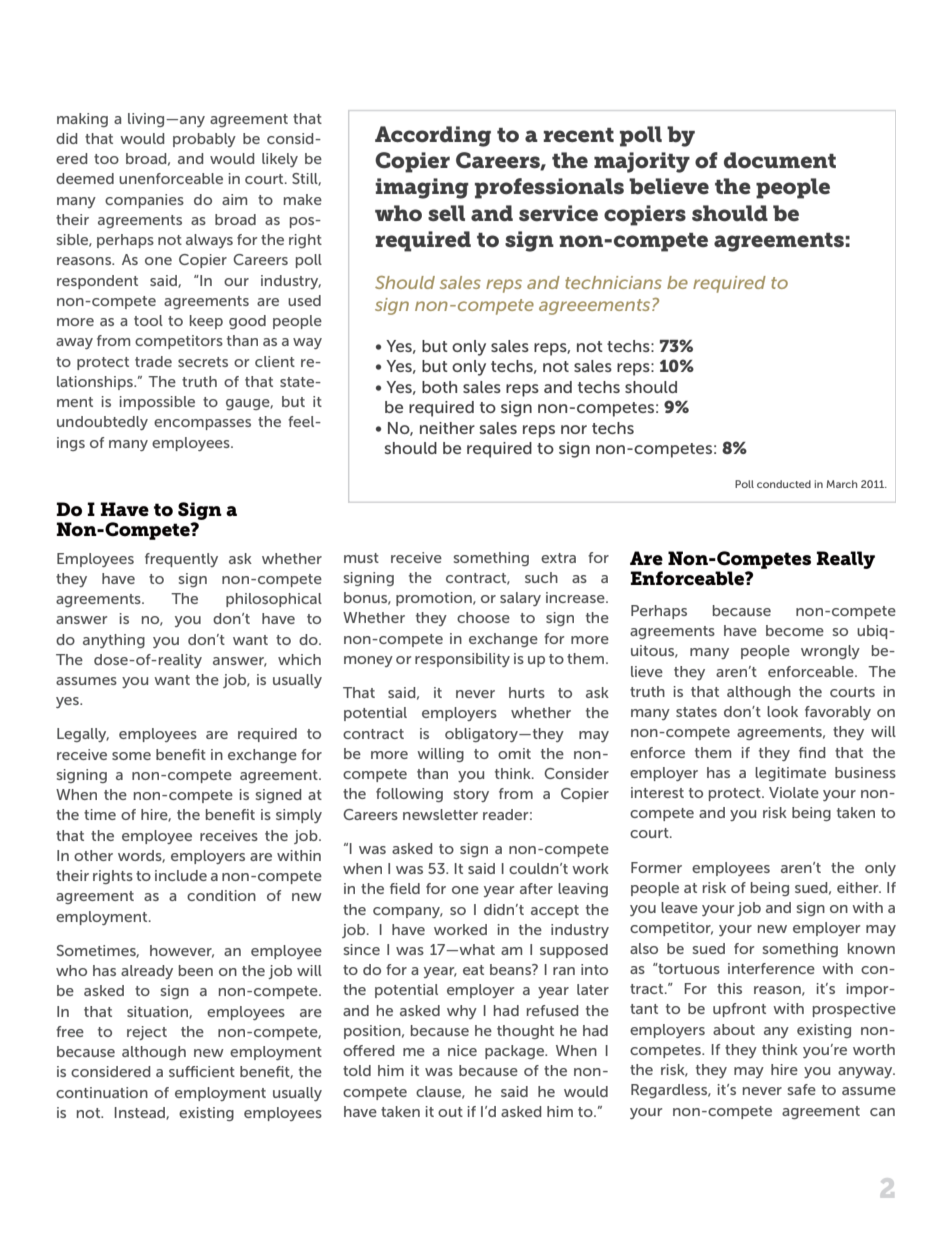 This screenshot has height=1233, width=952. I want to click on sufficient, so click(202, 1071).
